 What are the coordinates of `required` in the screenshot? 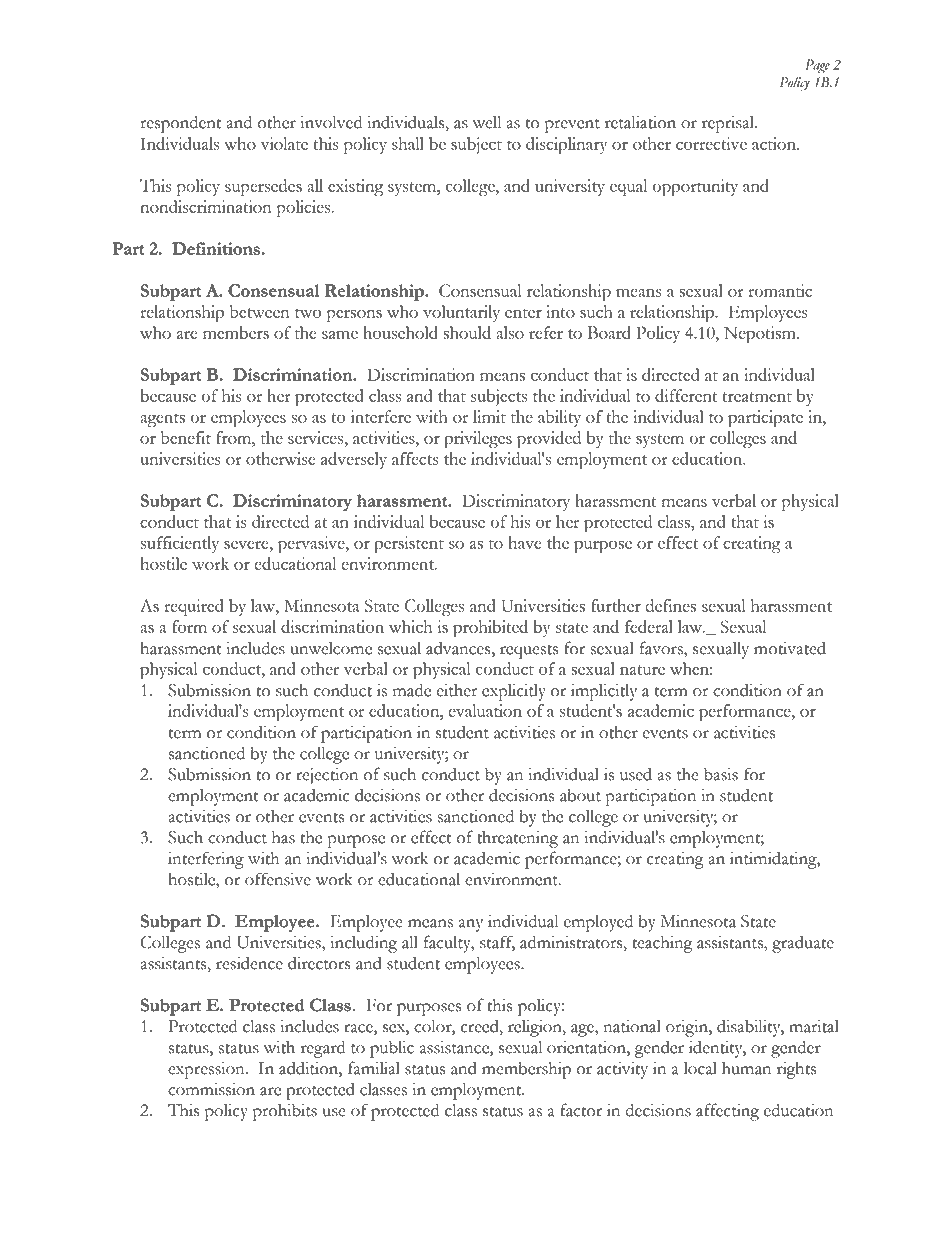 It's located at (194, 608).
